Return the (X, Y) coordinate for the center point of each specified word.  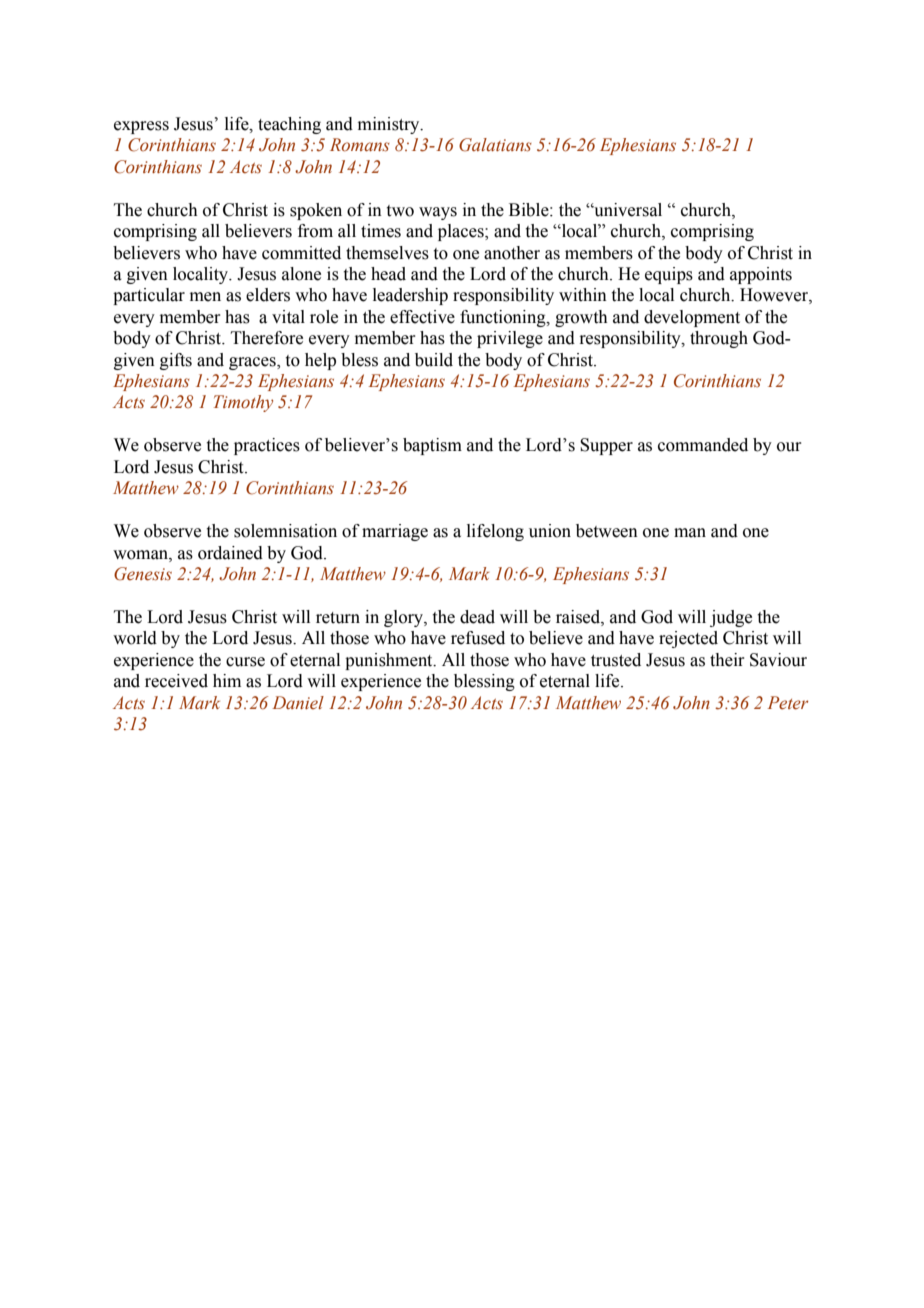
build (434, 360)
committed (301, 253)
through (719, 339)
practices (267, 446)
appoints (761, 275)
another (512, 253)
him (227, 680)
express (141, 127)
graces (253, 363)
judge (731, 618)
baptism (432, 446)
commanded (703, 445)
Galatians (495, 145)
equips (669, 275)
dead (477, 617)
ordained (230, 553)
